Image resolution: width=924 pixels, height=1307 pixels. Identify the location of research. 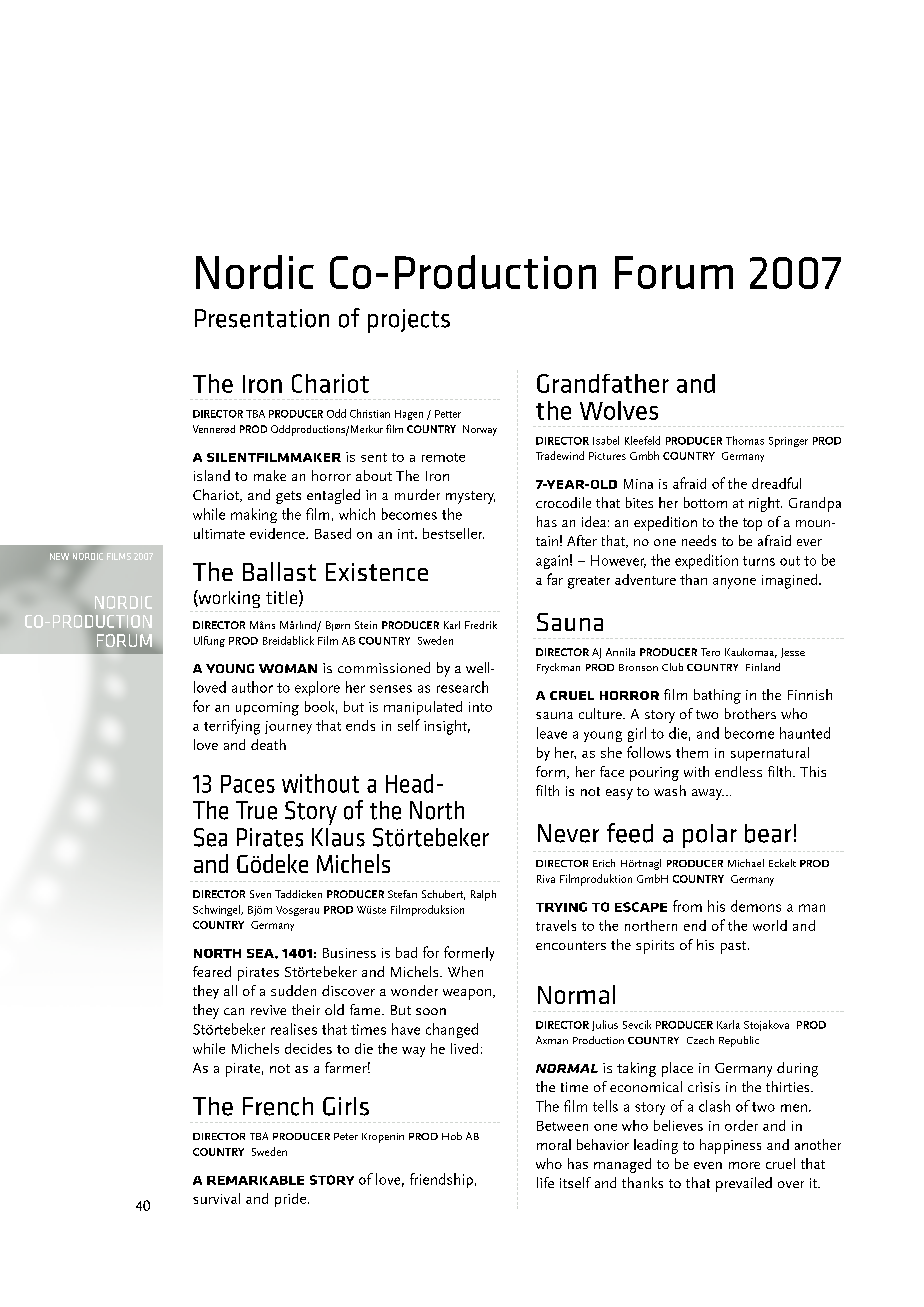
(462, 687).
